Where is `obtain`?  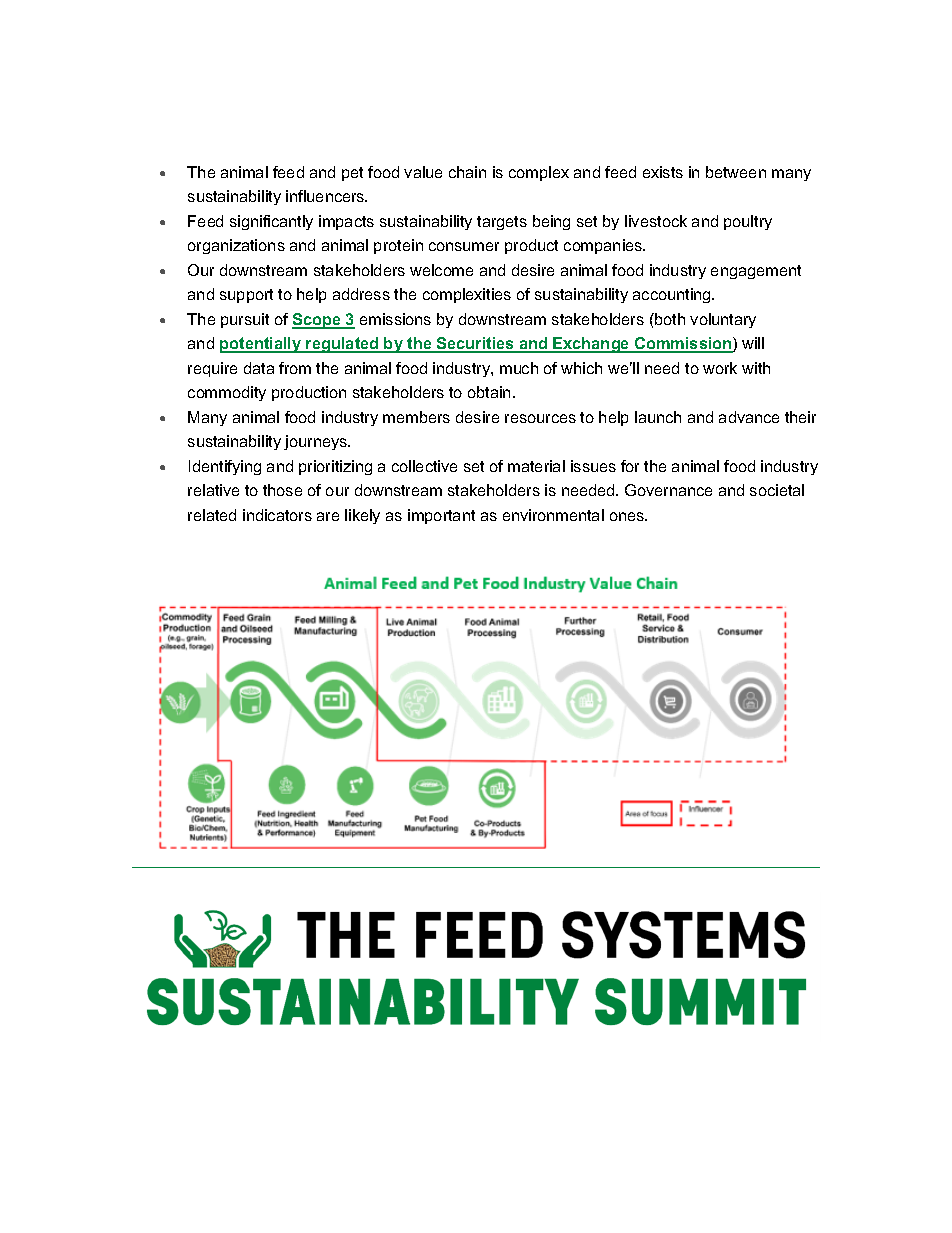 obtain is located at coordinates (489, 392).
